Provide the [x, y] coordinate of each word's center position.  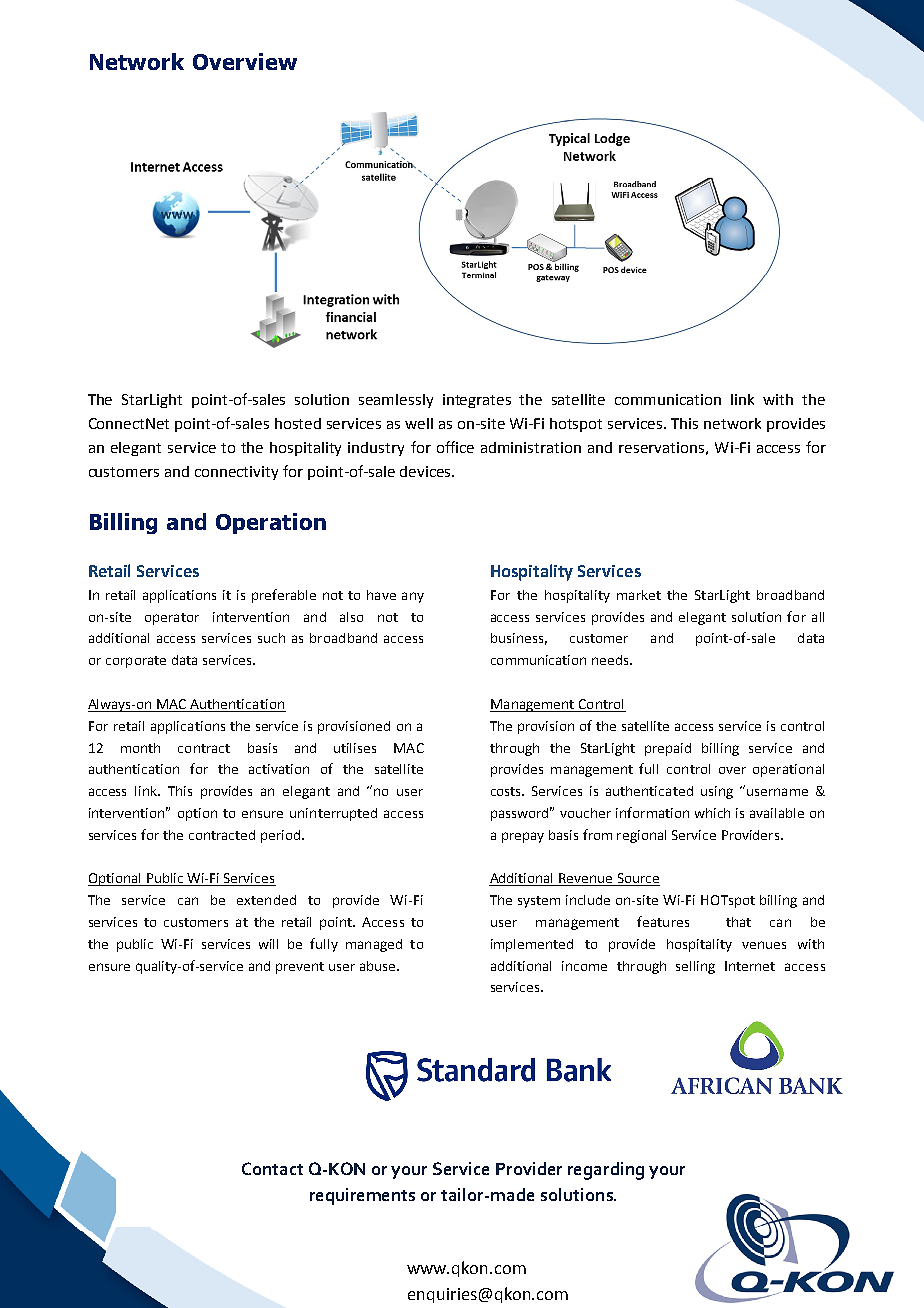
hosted [298, 423]
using [717, 792]
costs [507, 791]
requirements [362, 1196]
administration [531, 447]
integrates [477, 401]
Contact [272, 1168]
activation [279, 769]
